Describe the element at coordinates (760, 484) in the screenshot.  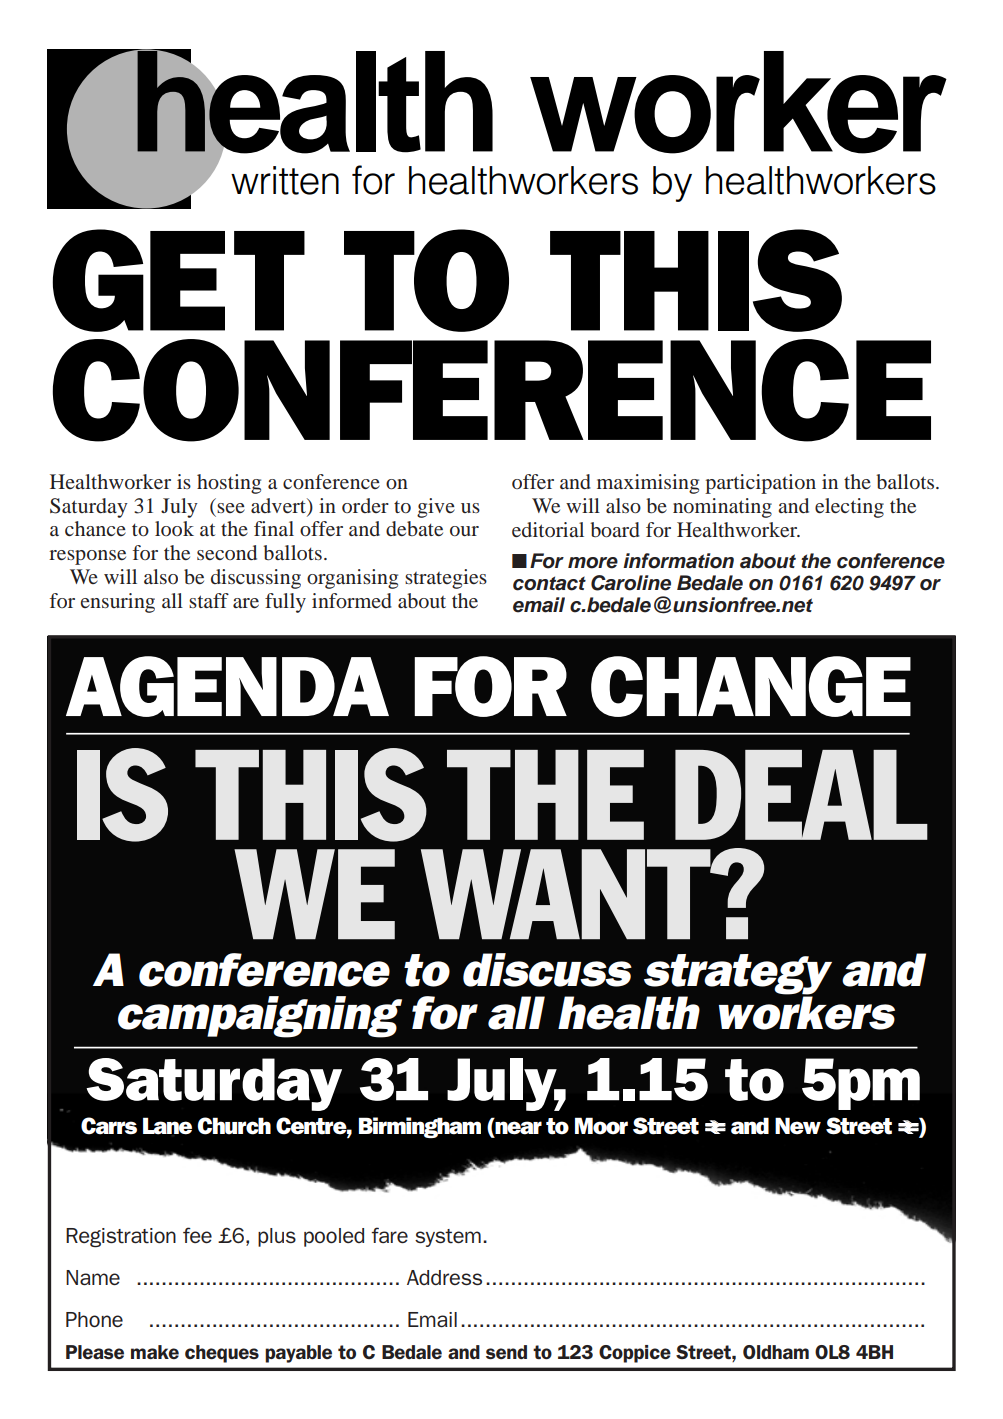
I see `participation` at that location.
